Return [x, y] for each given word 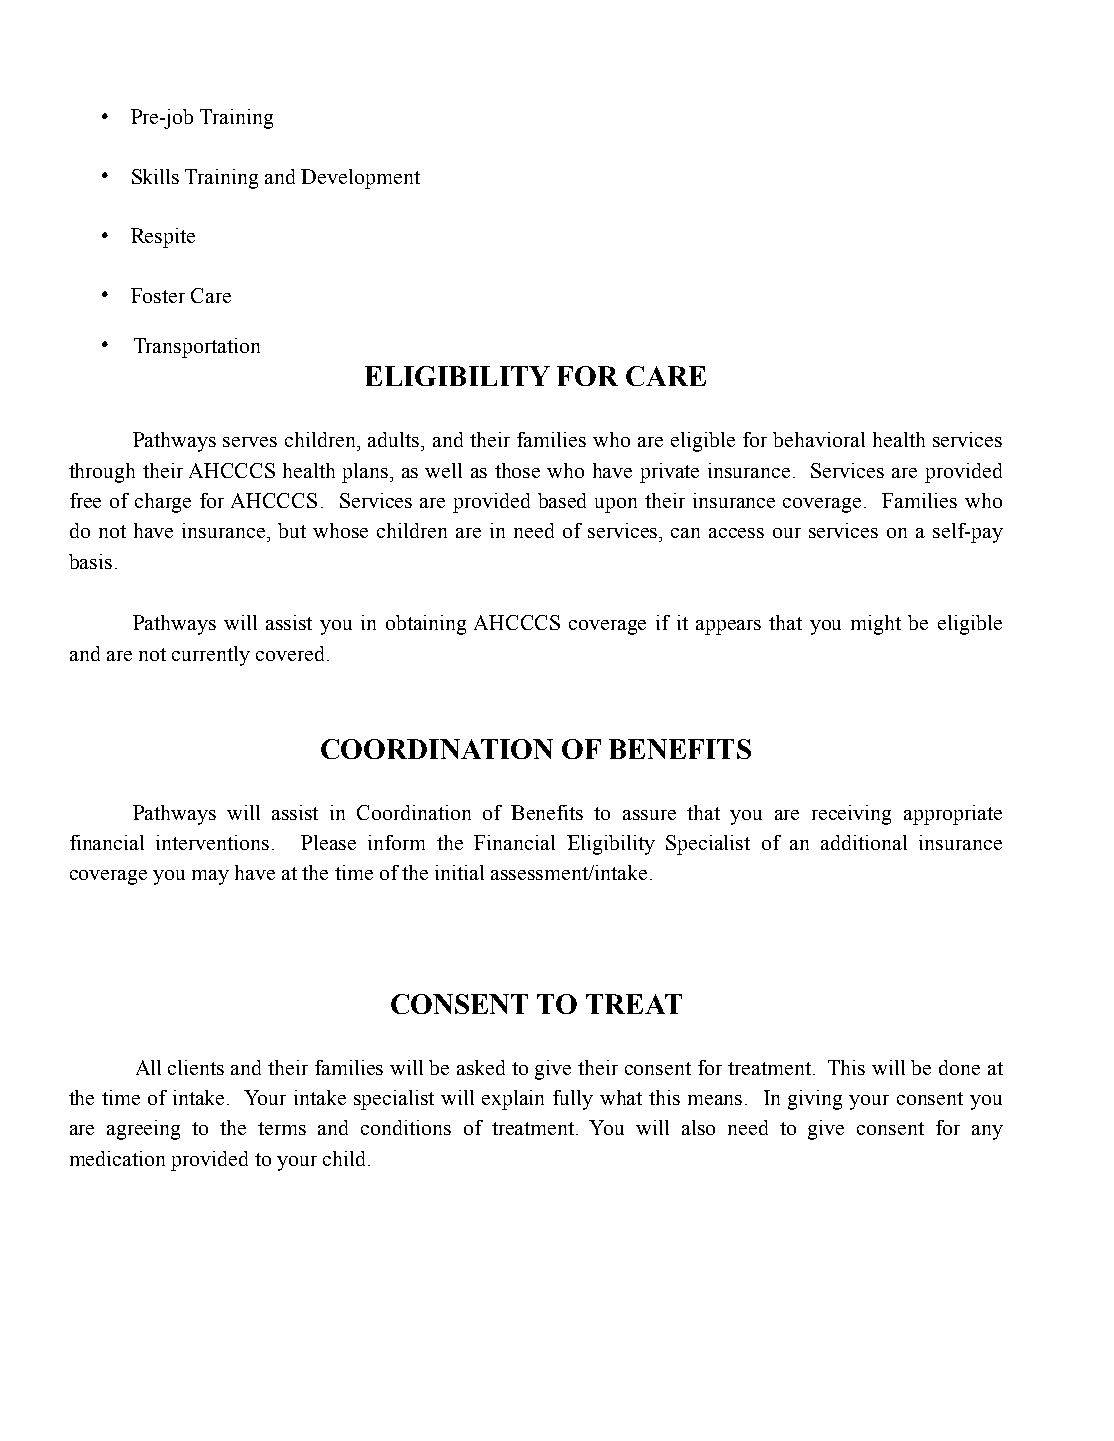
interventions [212, 842]
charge [163, 503]
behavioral [819, 439]
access [736, 533]
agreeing [143, 1130]
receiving [851, 815]
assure [649, 815]
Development [360, 179]
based [562, 500]
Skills [155, 176]
